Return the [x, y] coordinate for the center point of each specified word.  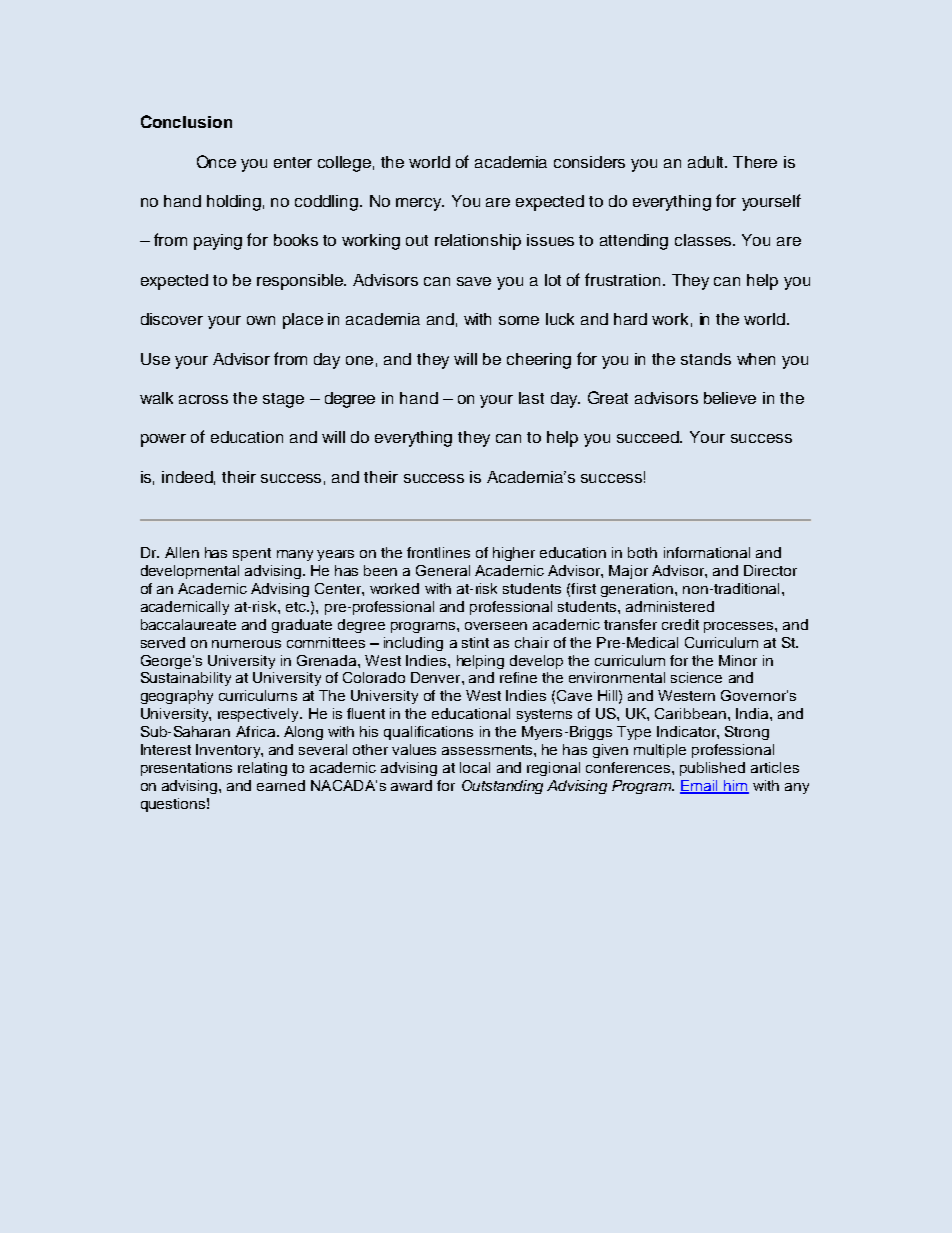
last [531, 398]
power [163, 440]
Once [216, 161]
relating [262, 769]
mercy [420, 204]
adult [707, 162]
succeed [649, 437]
